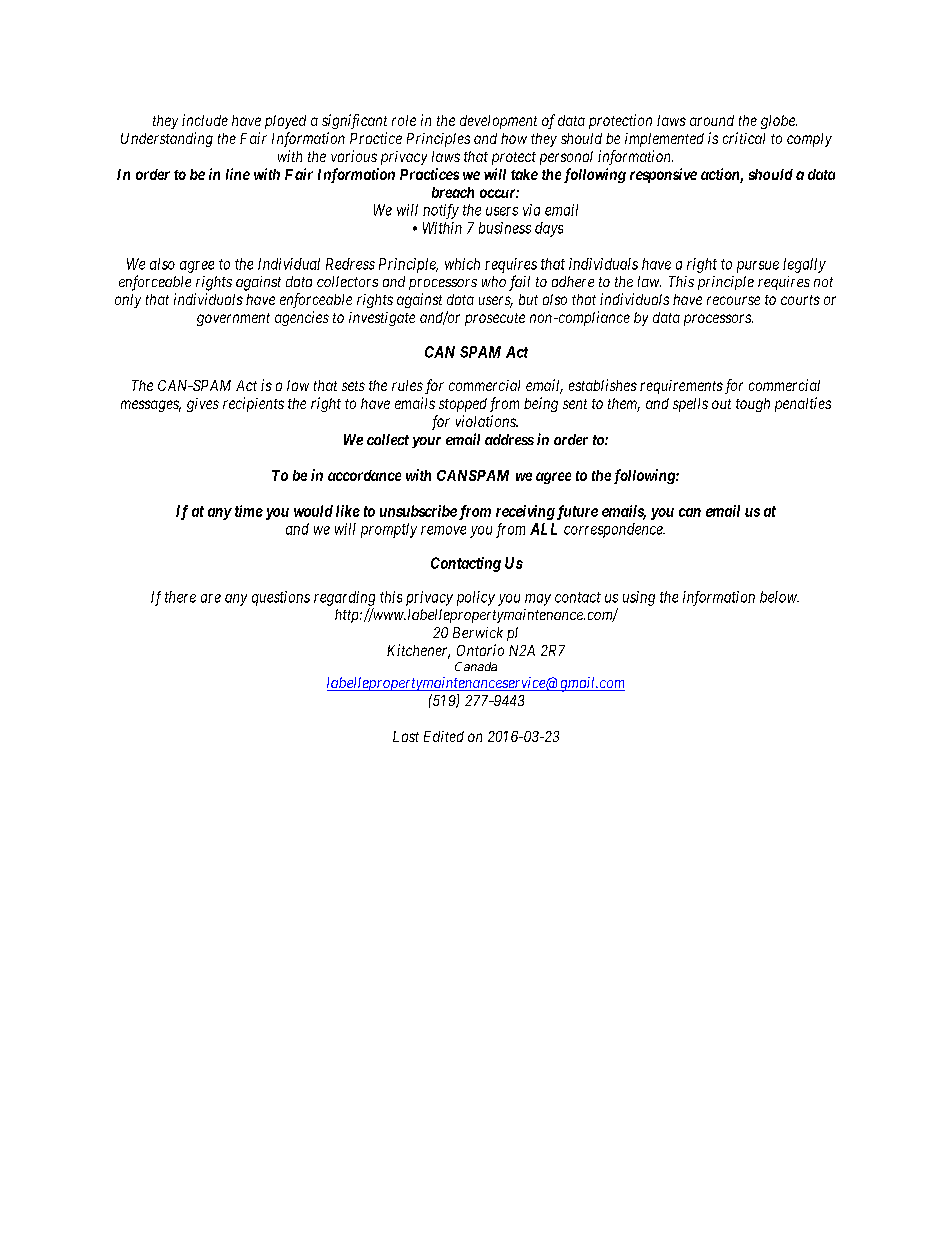 This document has width=952, height=1233. What do you see at coordinates (406, 736) in the document?
I see `Last` at bounding box center [406, 736].
